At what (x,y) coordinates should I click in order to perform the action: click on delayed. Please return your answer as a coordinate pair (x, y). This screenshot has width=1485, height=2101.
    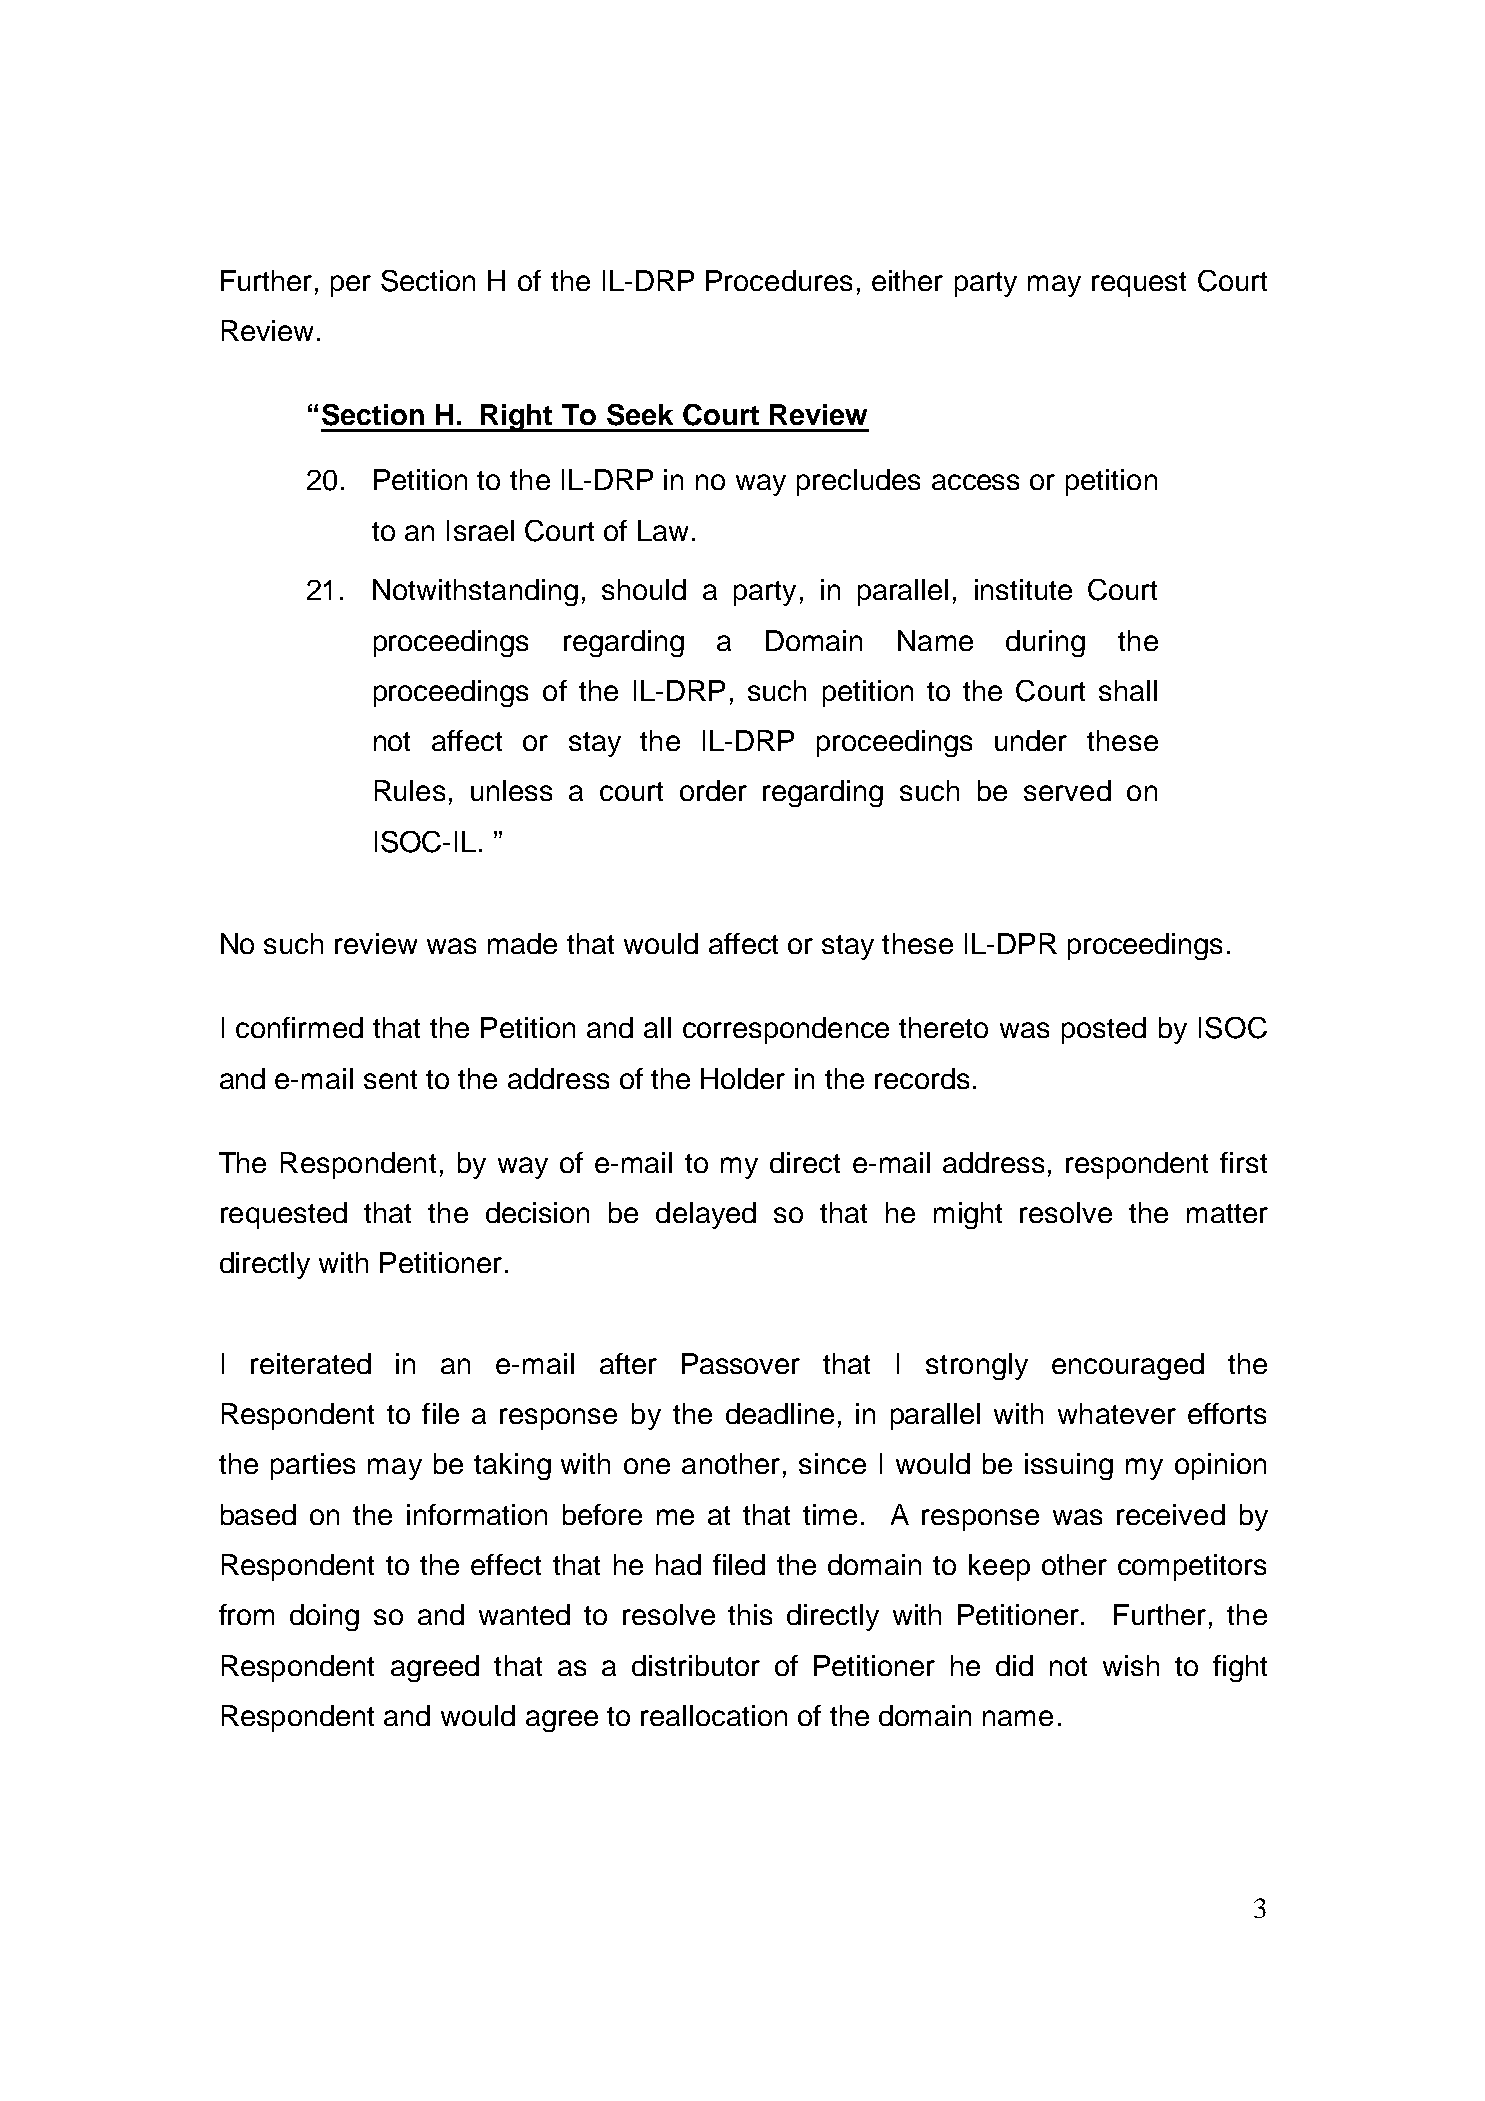
    Looking at the image, I should click on (706, 1215).
